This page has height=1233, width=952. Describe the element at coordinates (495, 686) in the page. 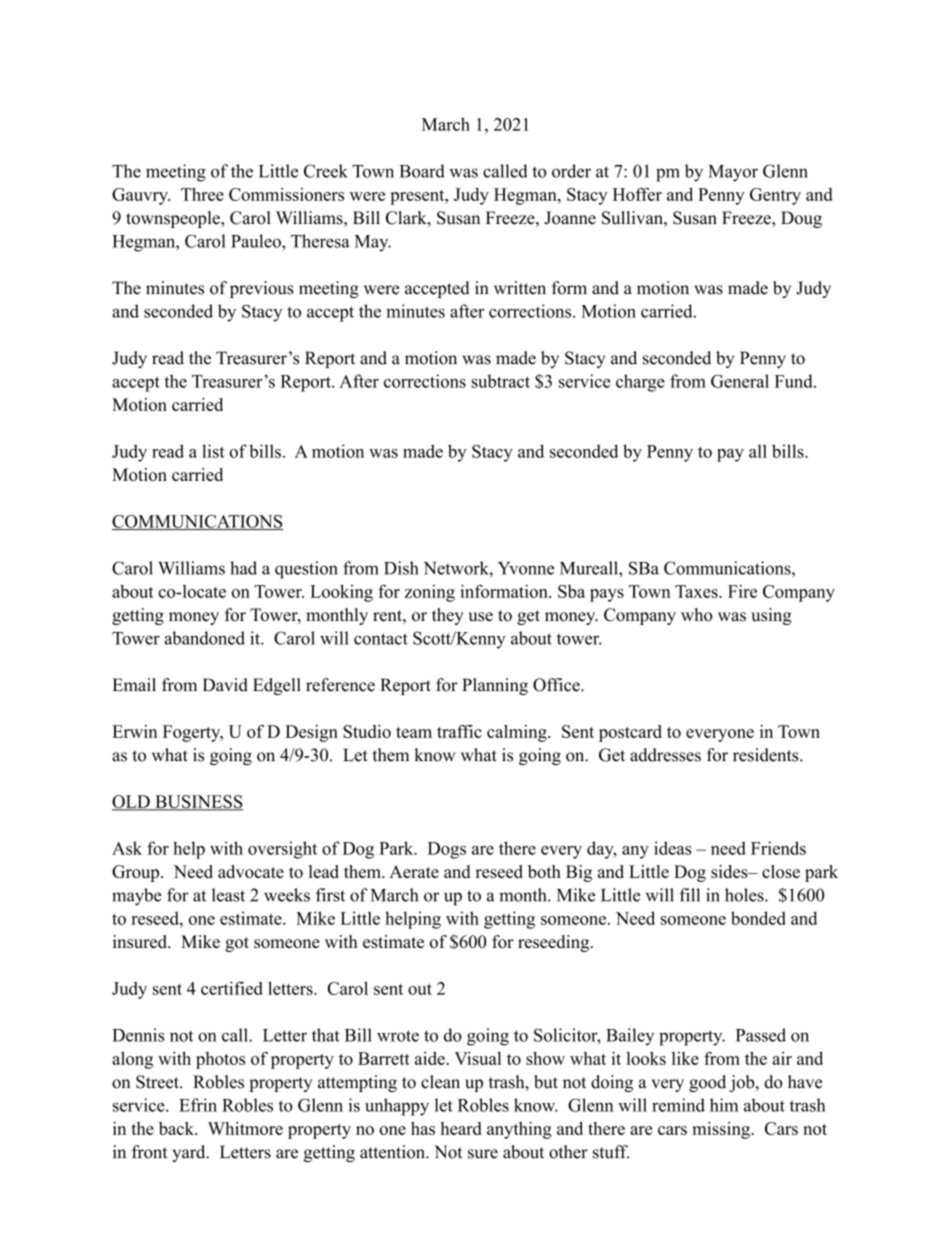

I see `Planning` at that location.
